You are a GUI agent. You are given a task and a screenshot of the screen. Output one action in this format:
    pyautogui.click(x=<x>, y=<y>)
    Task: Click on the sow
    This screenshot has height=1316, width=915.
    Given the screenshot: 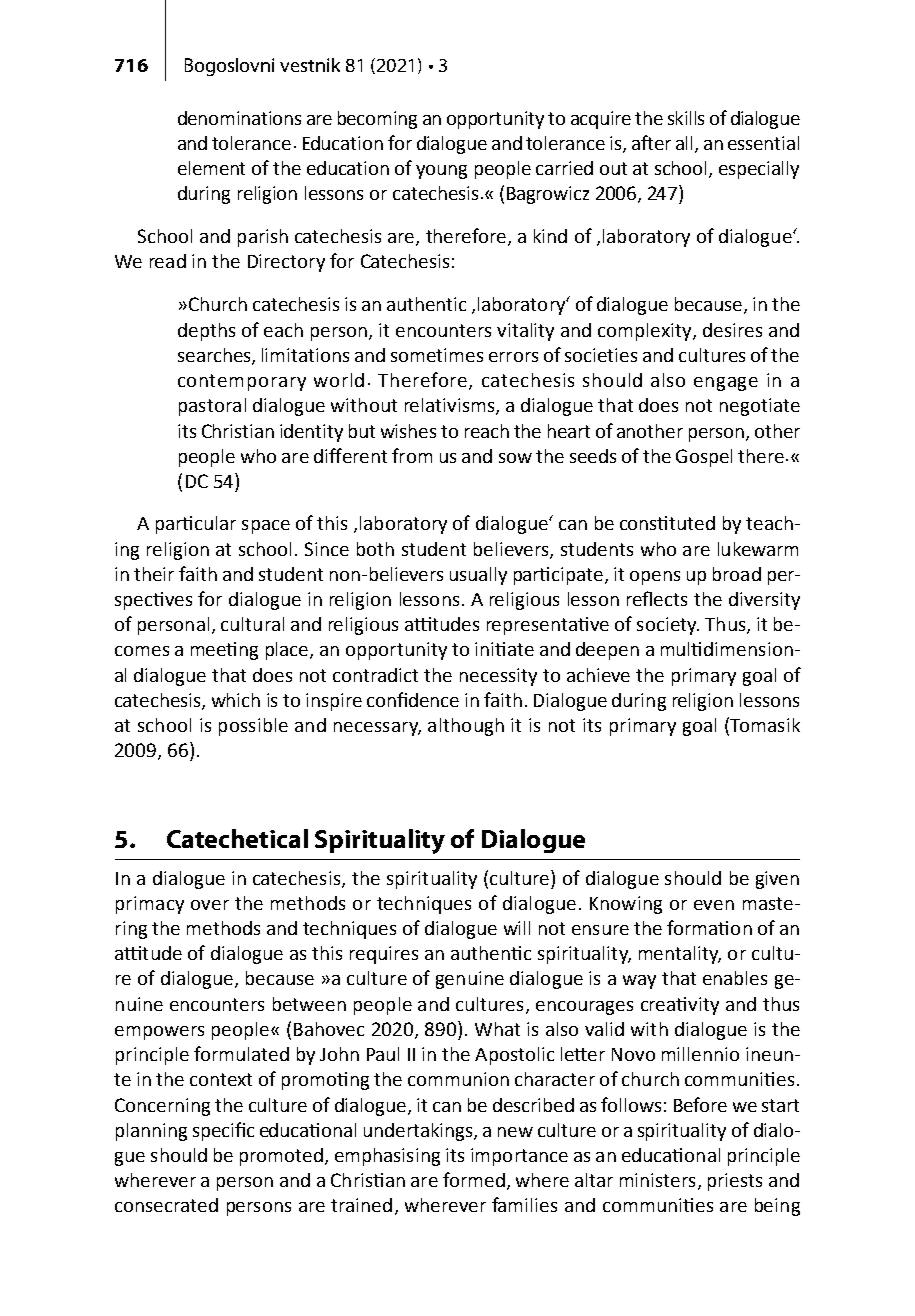 What is the action you would take?
    pyautogui.click(x=515, y=458)
